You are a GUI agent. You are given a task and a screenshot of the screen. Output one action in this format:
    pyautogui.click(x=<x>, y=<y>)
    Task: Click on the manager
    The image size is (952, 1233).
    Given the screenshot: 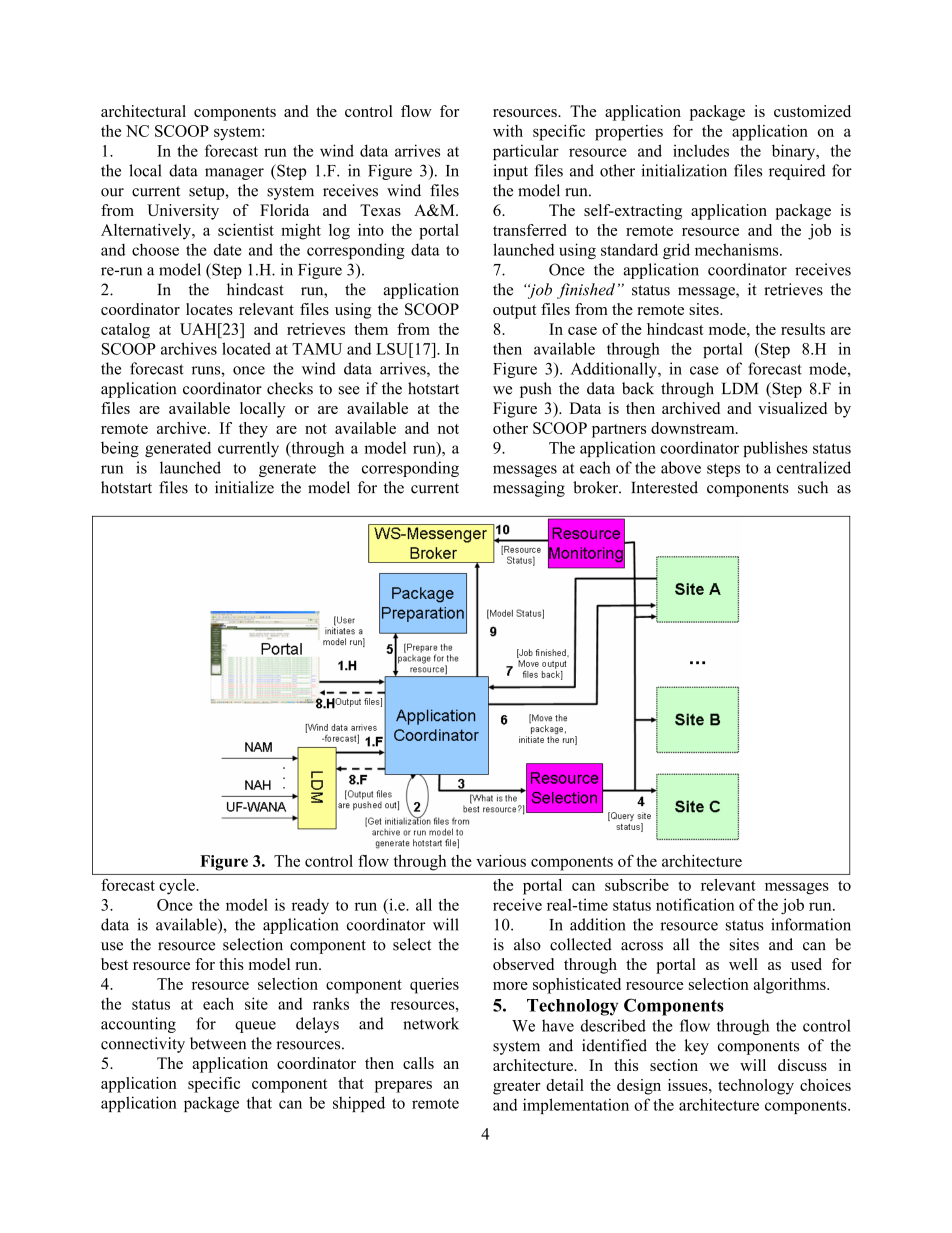 What is the action you would take?
    pyautogui.click(x=234, y=174)
